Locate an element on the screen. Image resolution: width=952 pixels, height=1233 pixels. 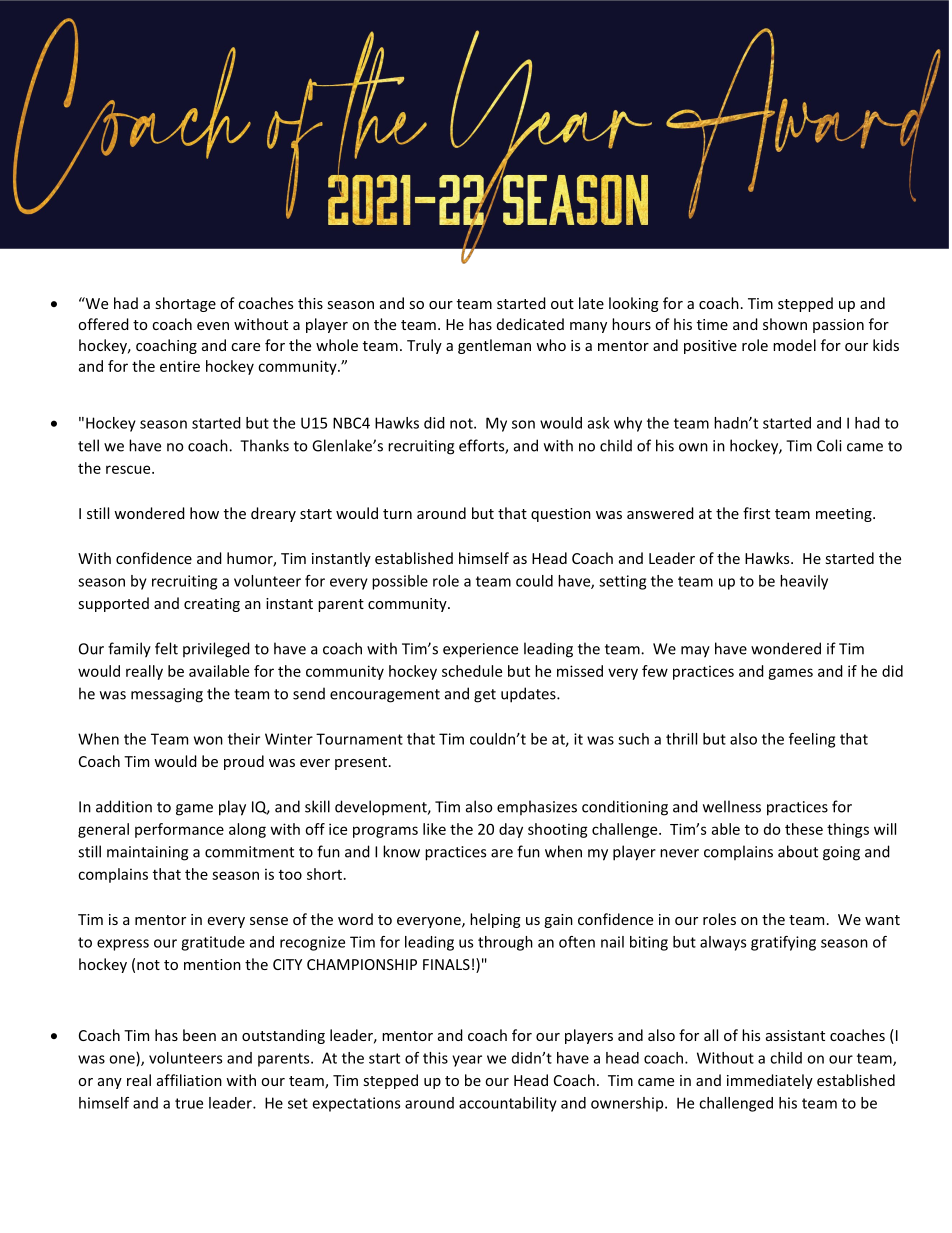
even is located at coordinates (213, 326).
